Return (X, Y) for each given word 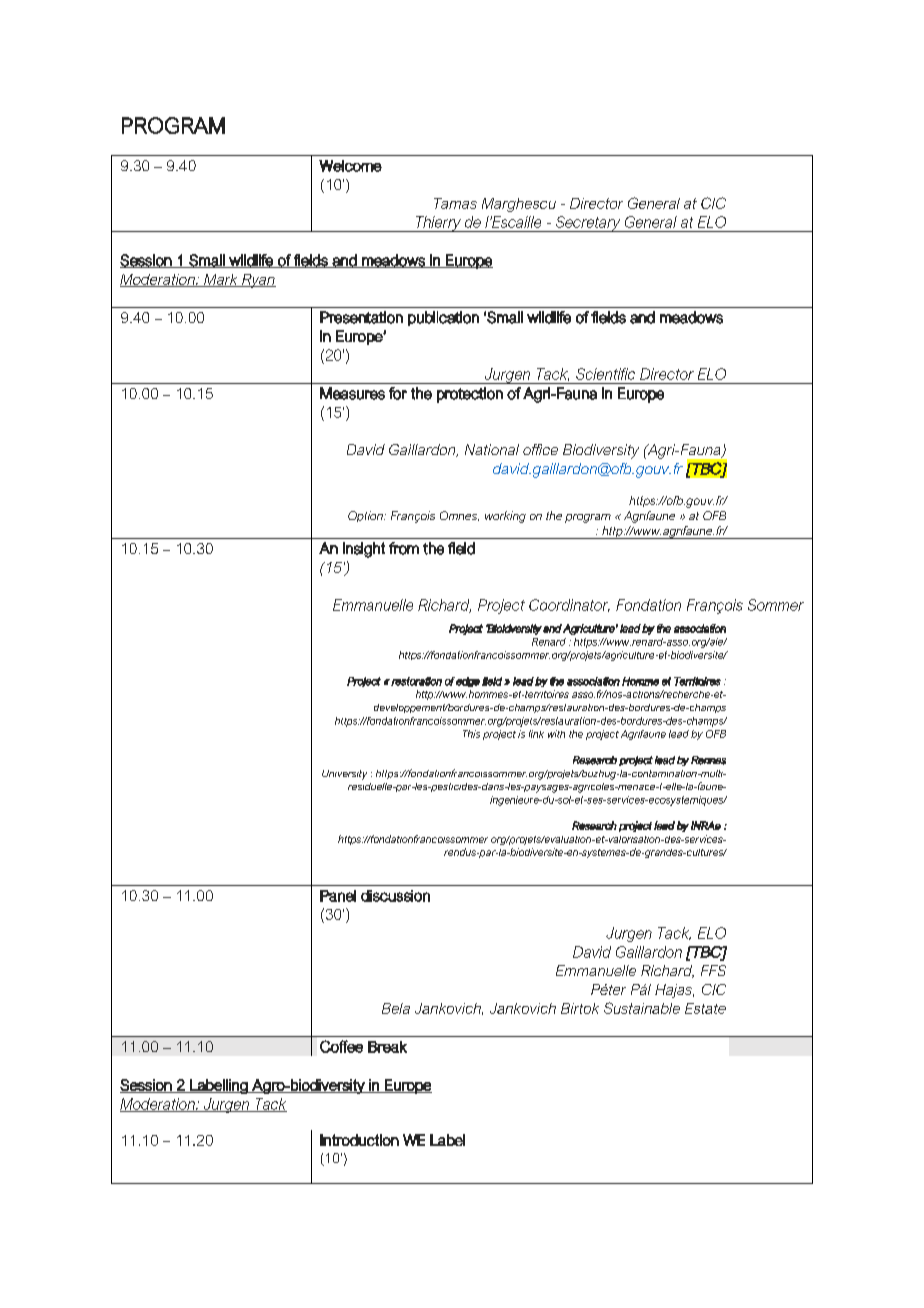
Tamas (455, 203)
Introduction (359, 1140)
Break (387, 1047)
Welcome (350, 166)
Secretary (588, 224)
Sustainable (642, 1008)
